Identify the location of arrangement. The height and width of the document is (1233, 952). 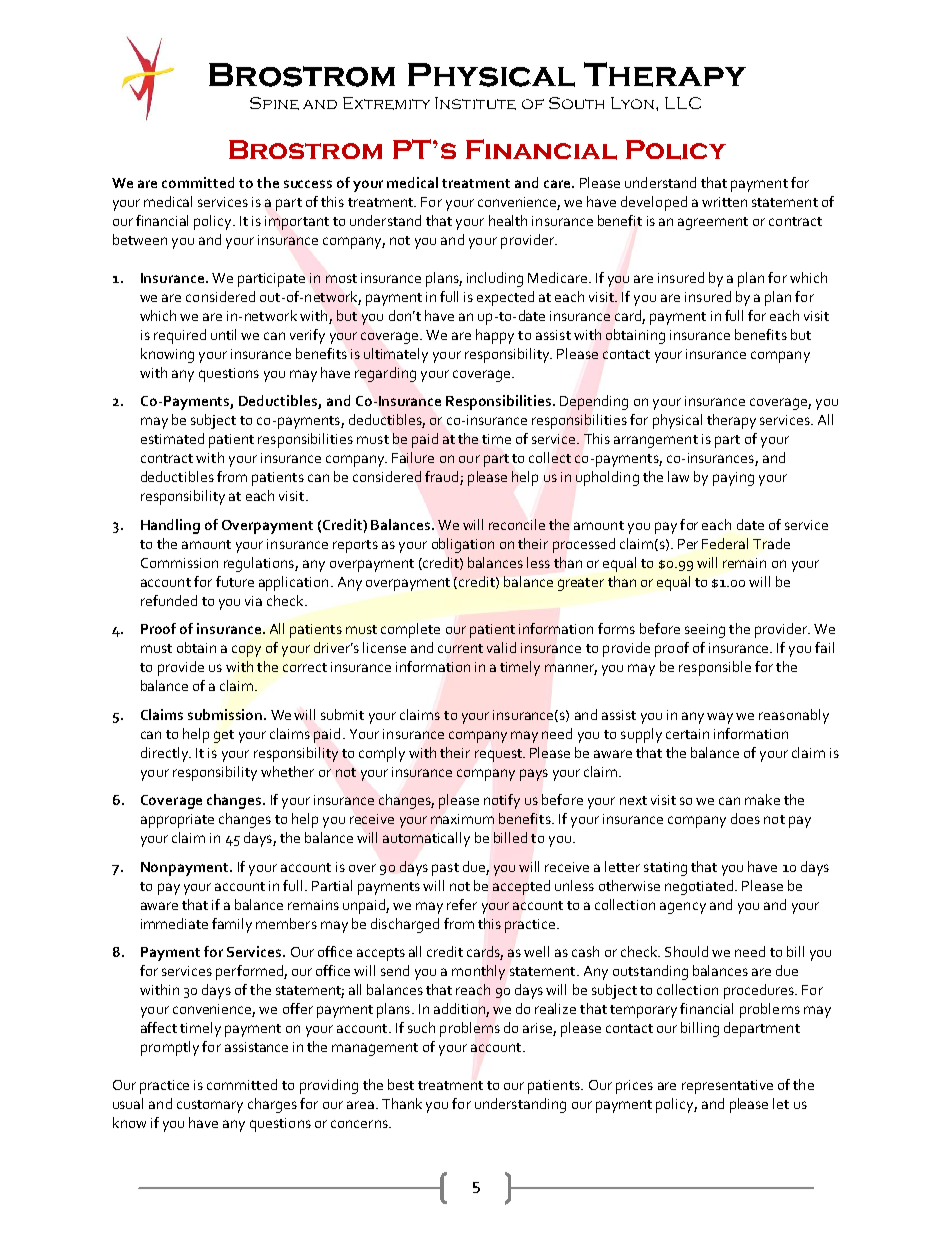
(656, 441).
